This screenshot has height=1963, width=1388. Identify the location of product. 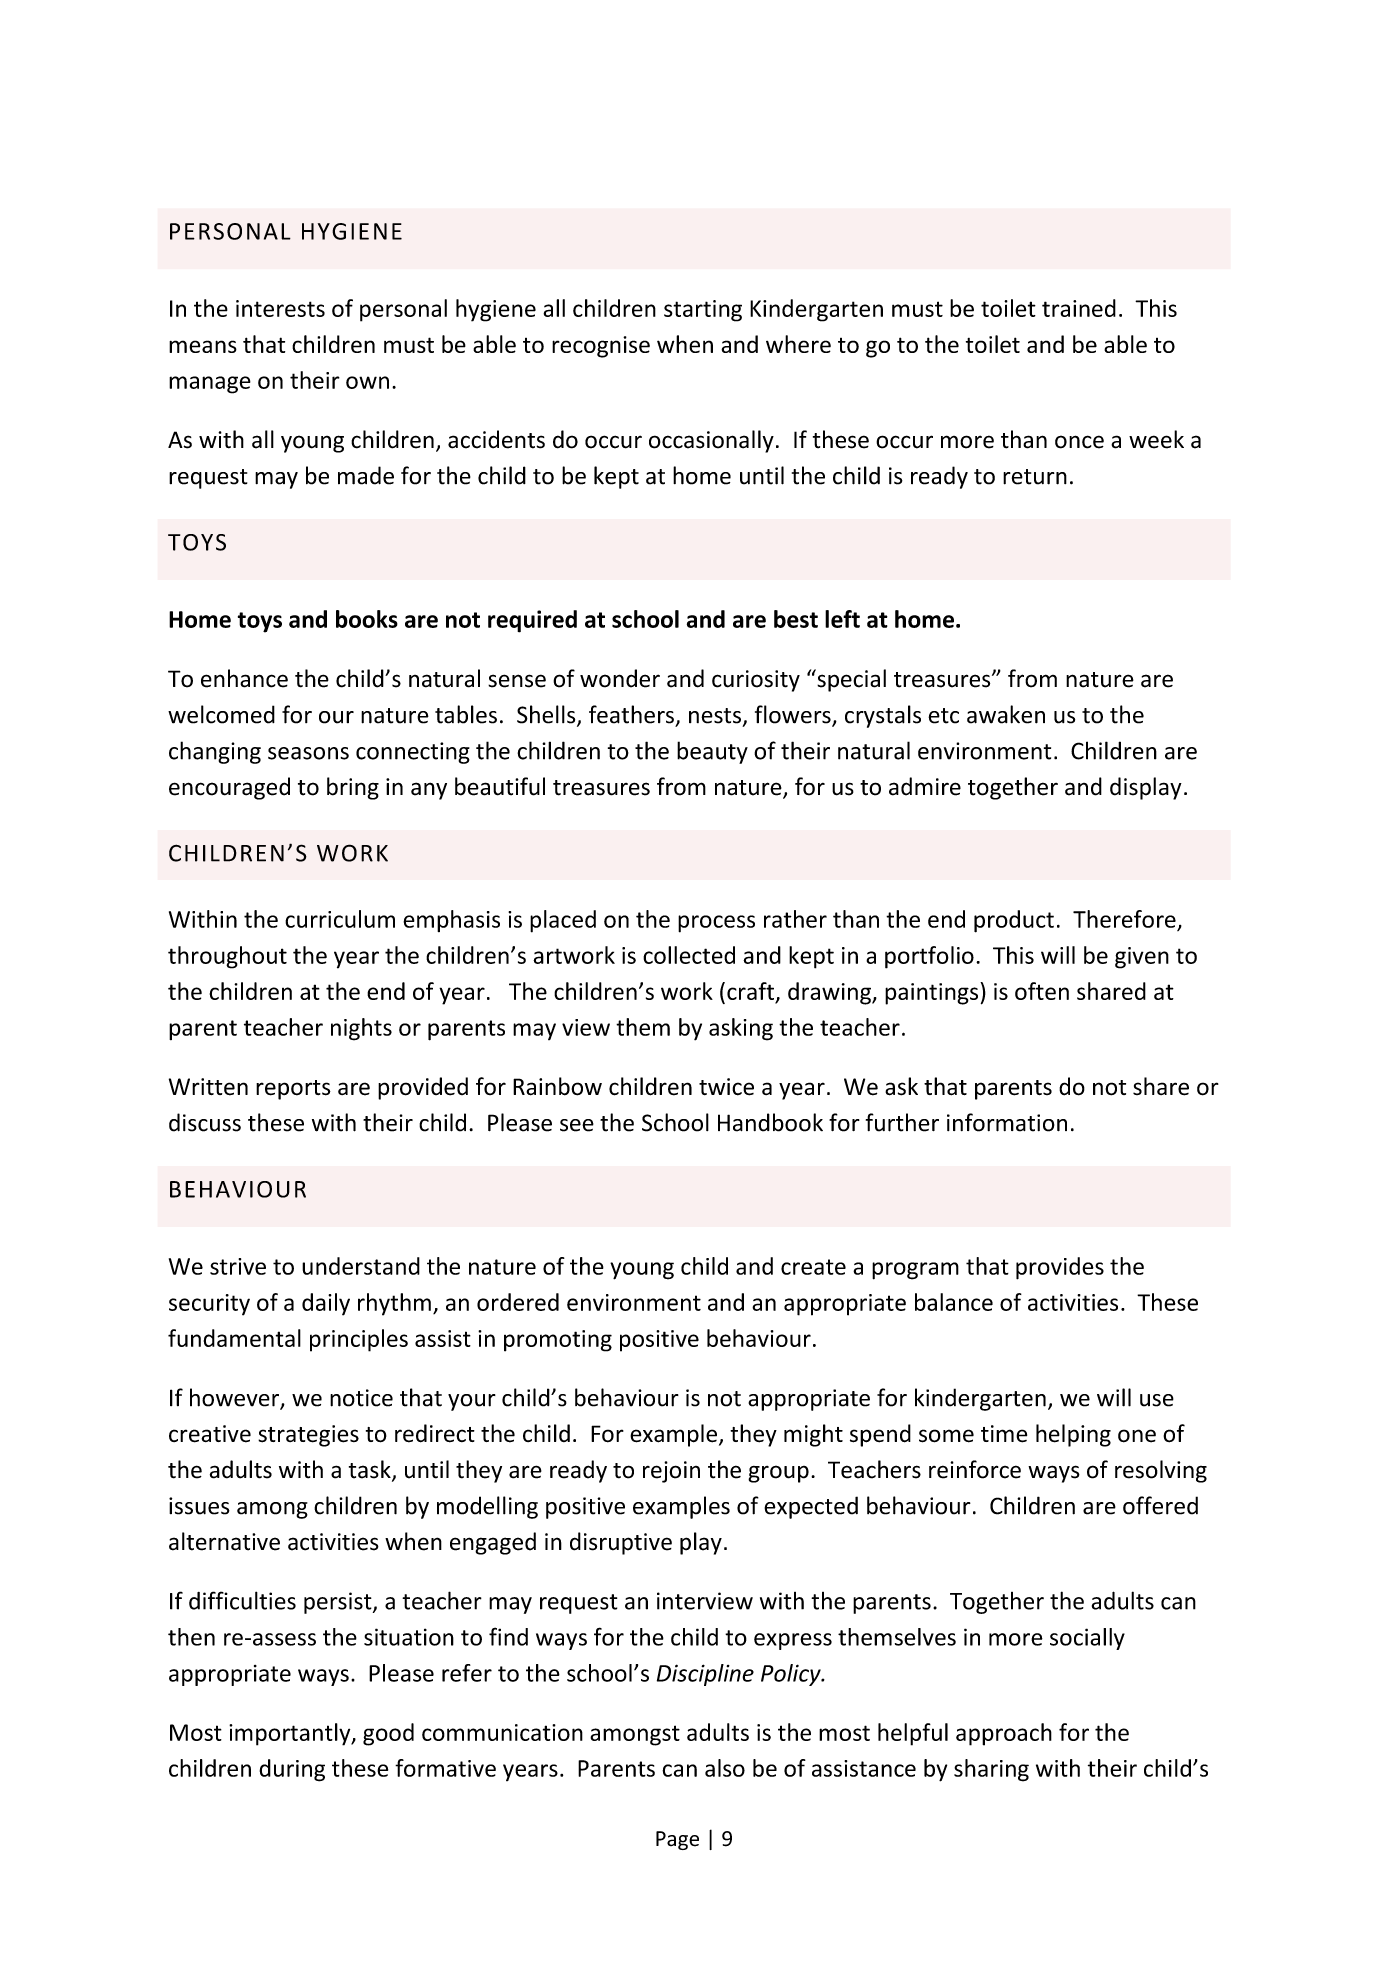
(1014, 921).
